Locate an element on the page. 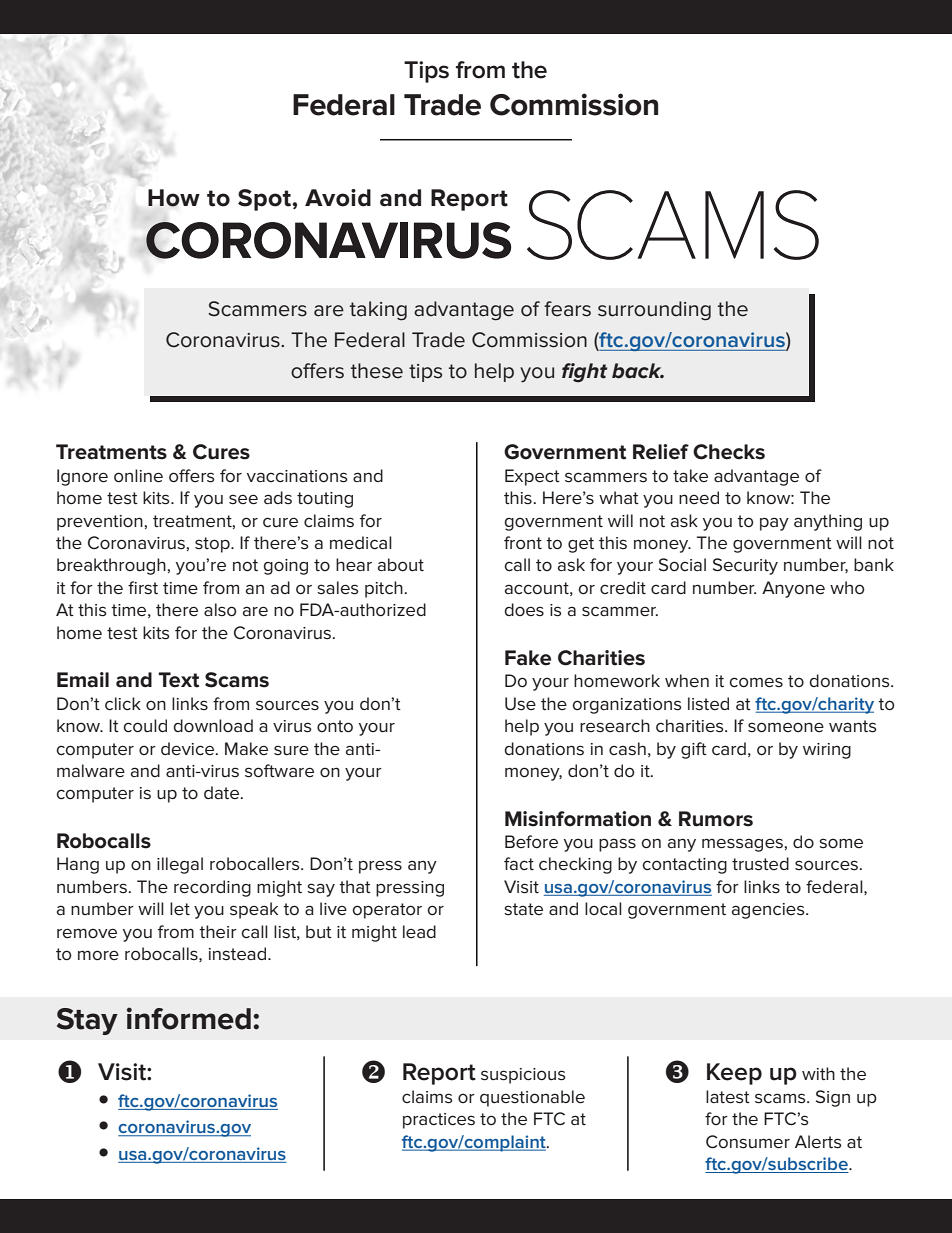 The width and height of the document is (952, 1233). How is located at coordinates (174, 198).
